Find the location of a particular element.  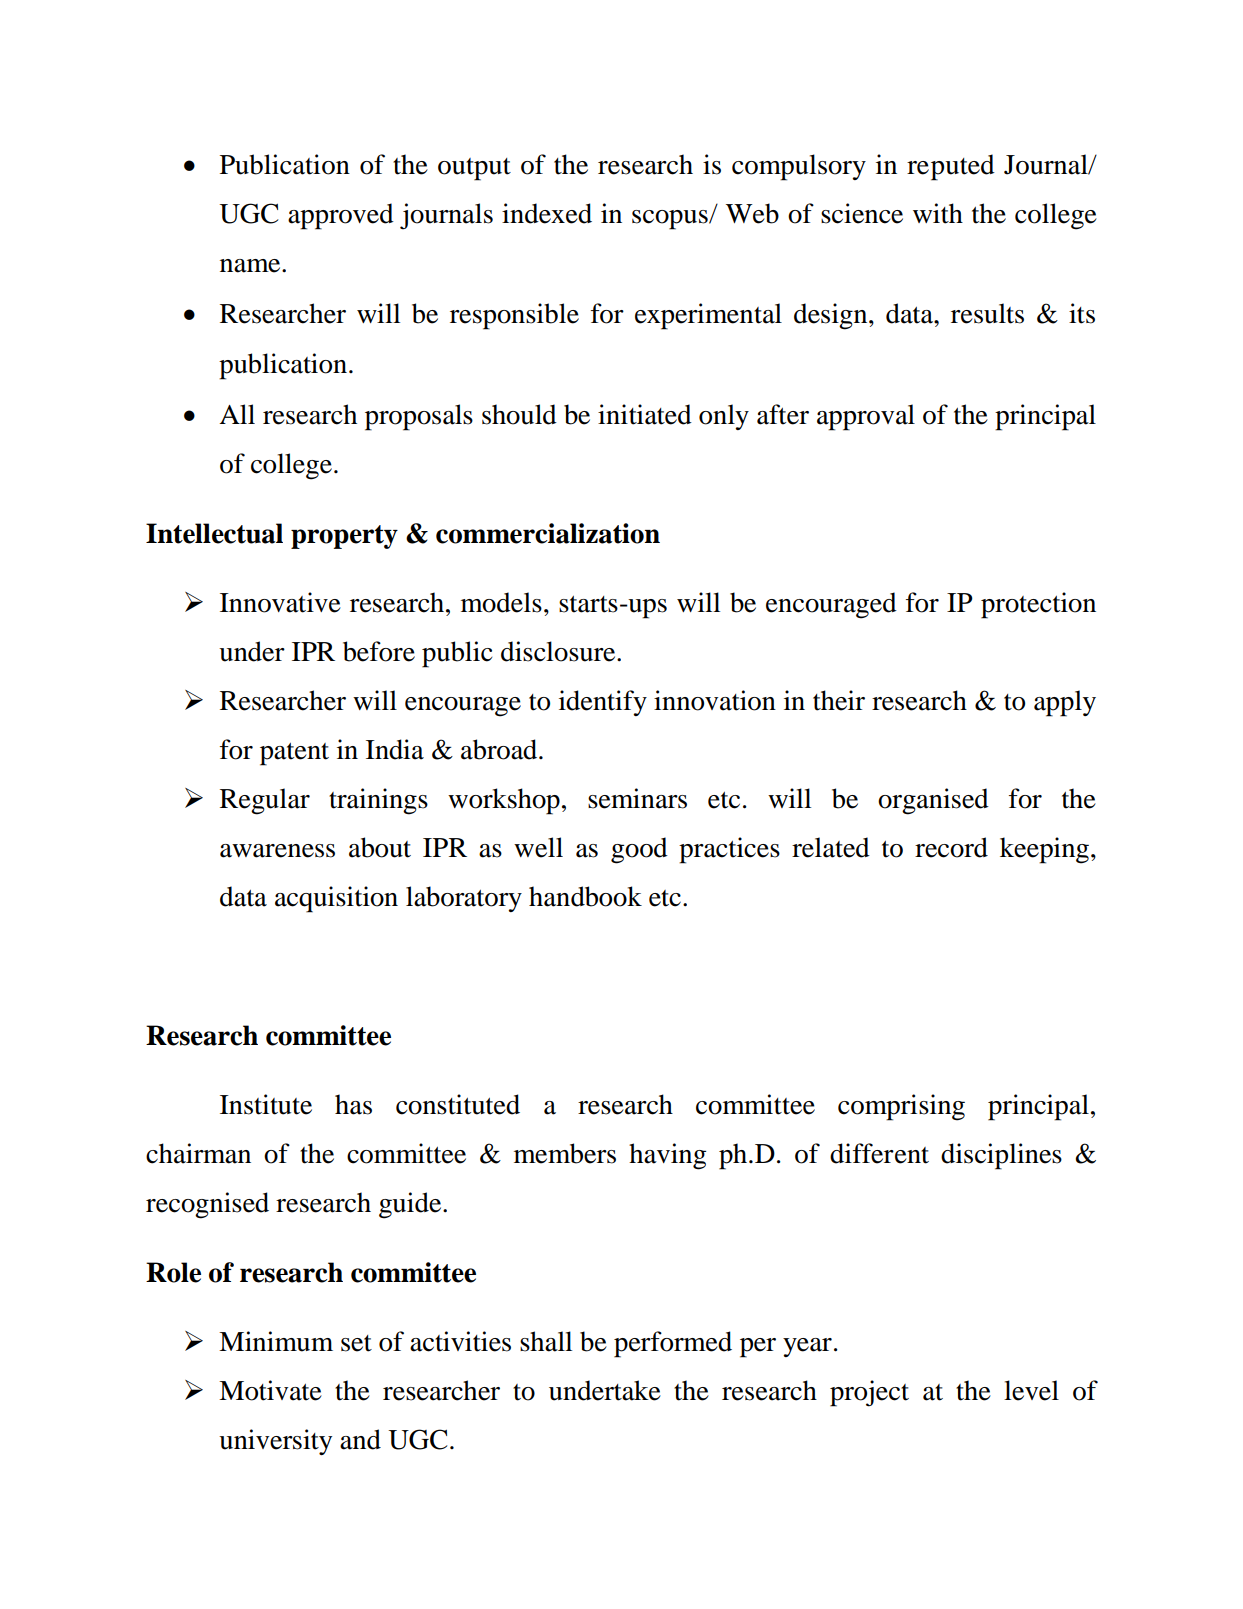

performed is located at coordinates (673, 1344).
